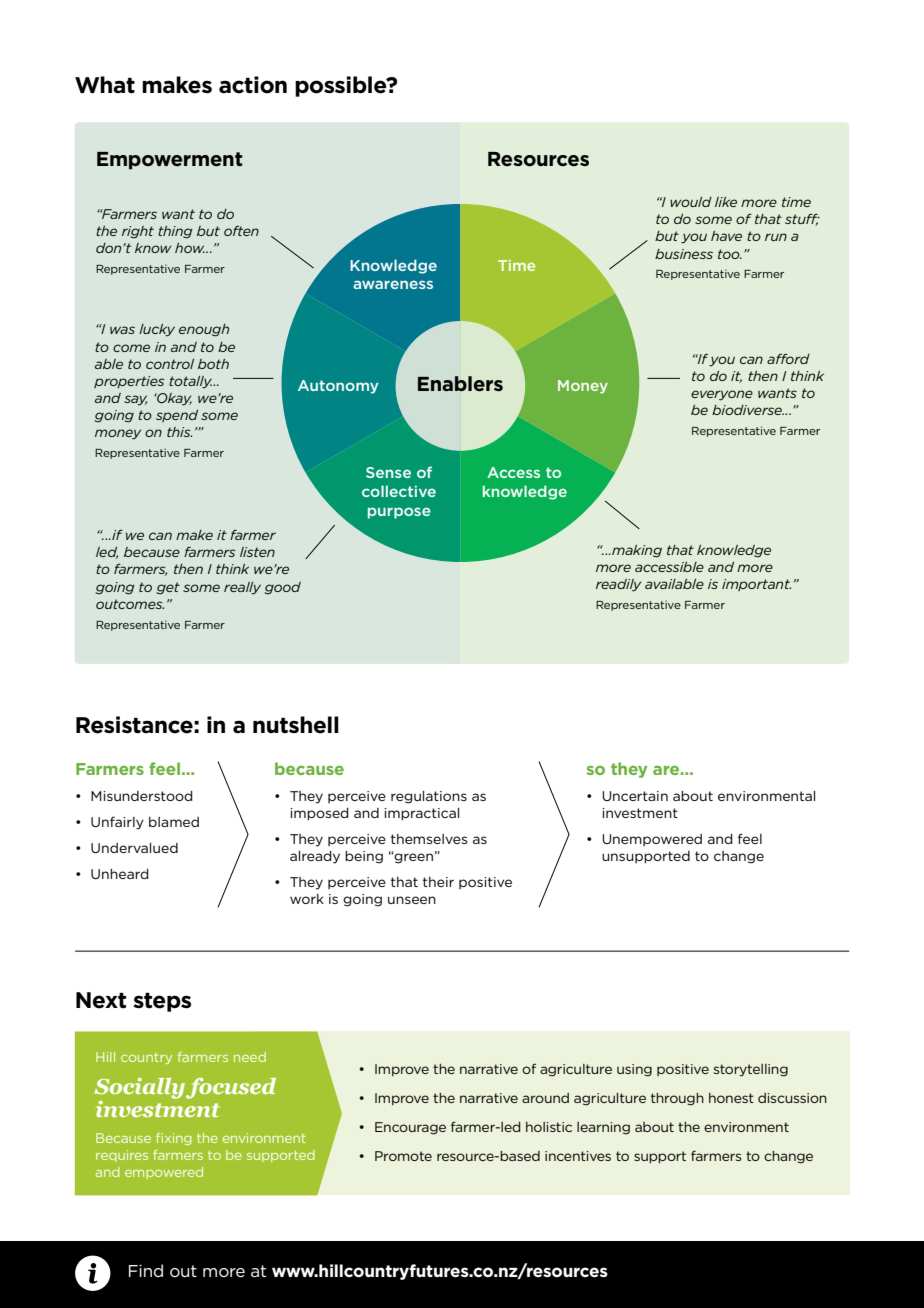 The height and width of the document is (1308, 924). I want to click on Find, so click(146, 1270).
